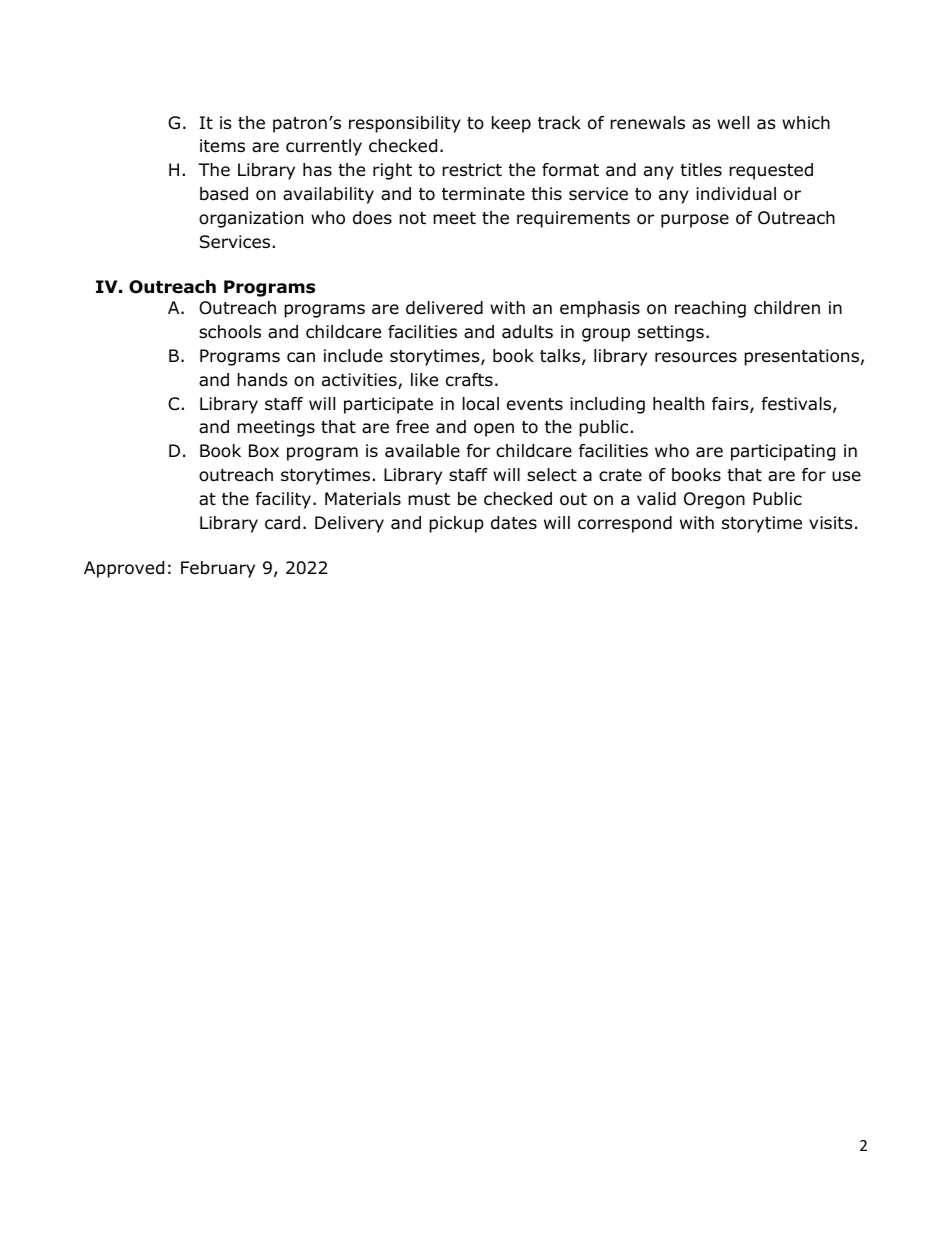  What do you see at coordinates (230, 332) in the screenshot?
I see `schools` at bounding box center [230, 332].
